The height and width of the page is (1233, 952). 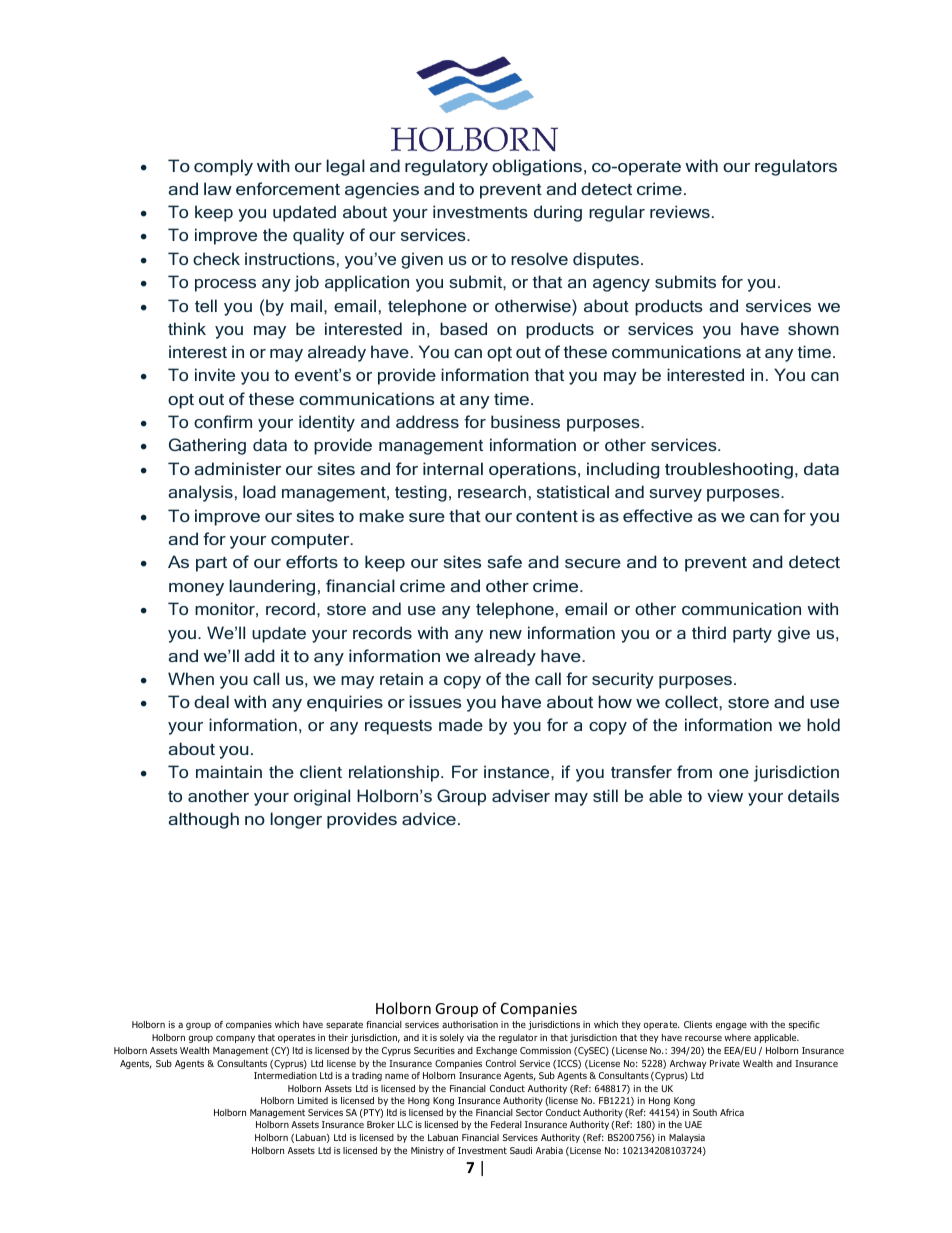 What do you see at coordinates (813, 795) in the page?
I see `details` at bounding box center [813, 795].
